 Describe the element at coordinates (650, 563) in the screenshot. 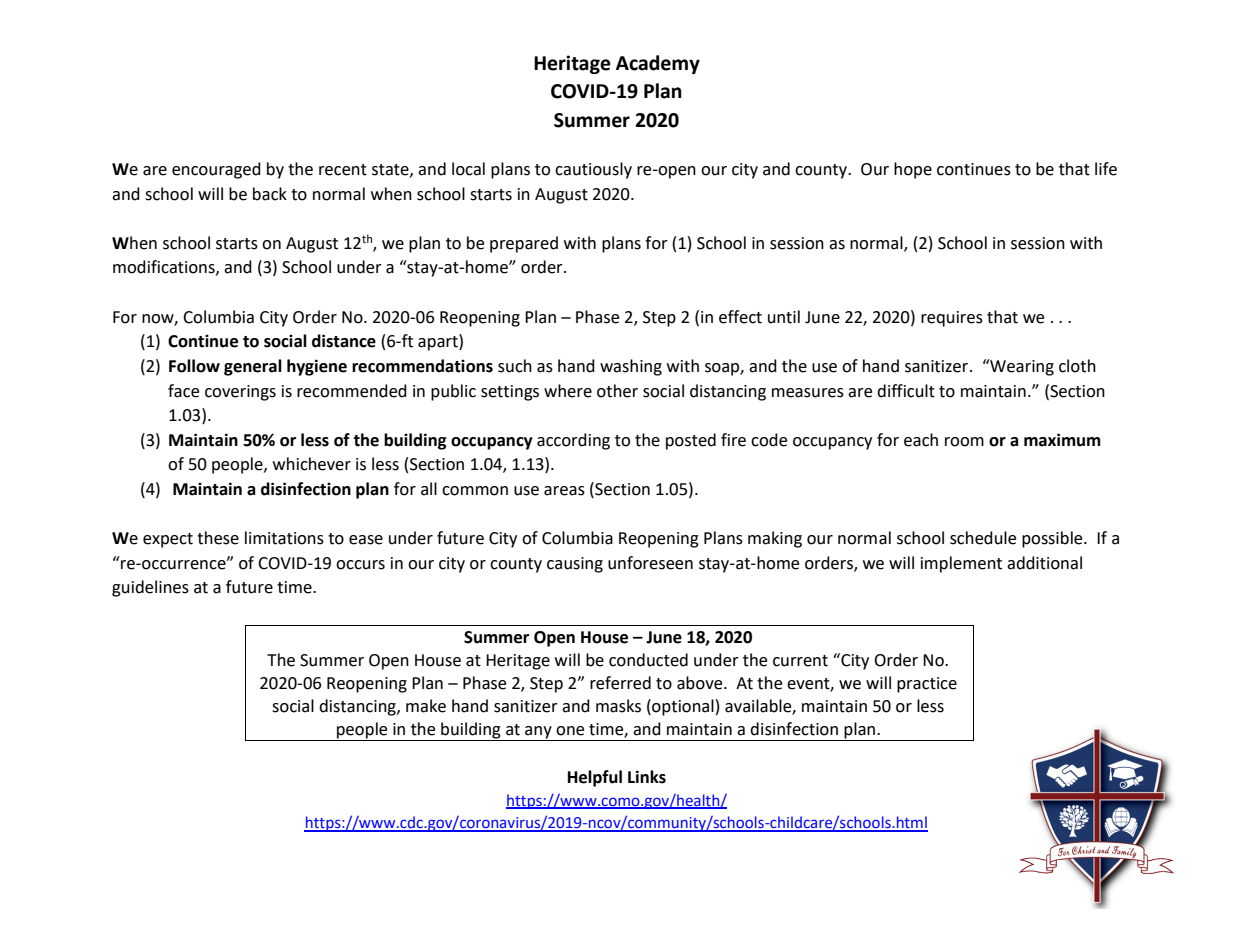

I see `unforeseen` at that location.
